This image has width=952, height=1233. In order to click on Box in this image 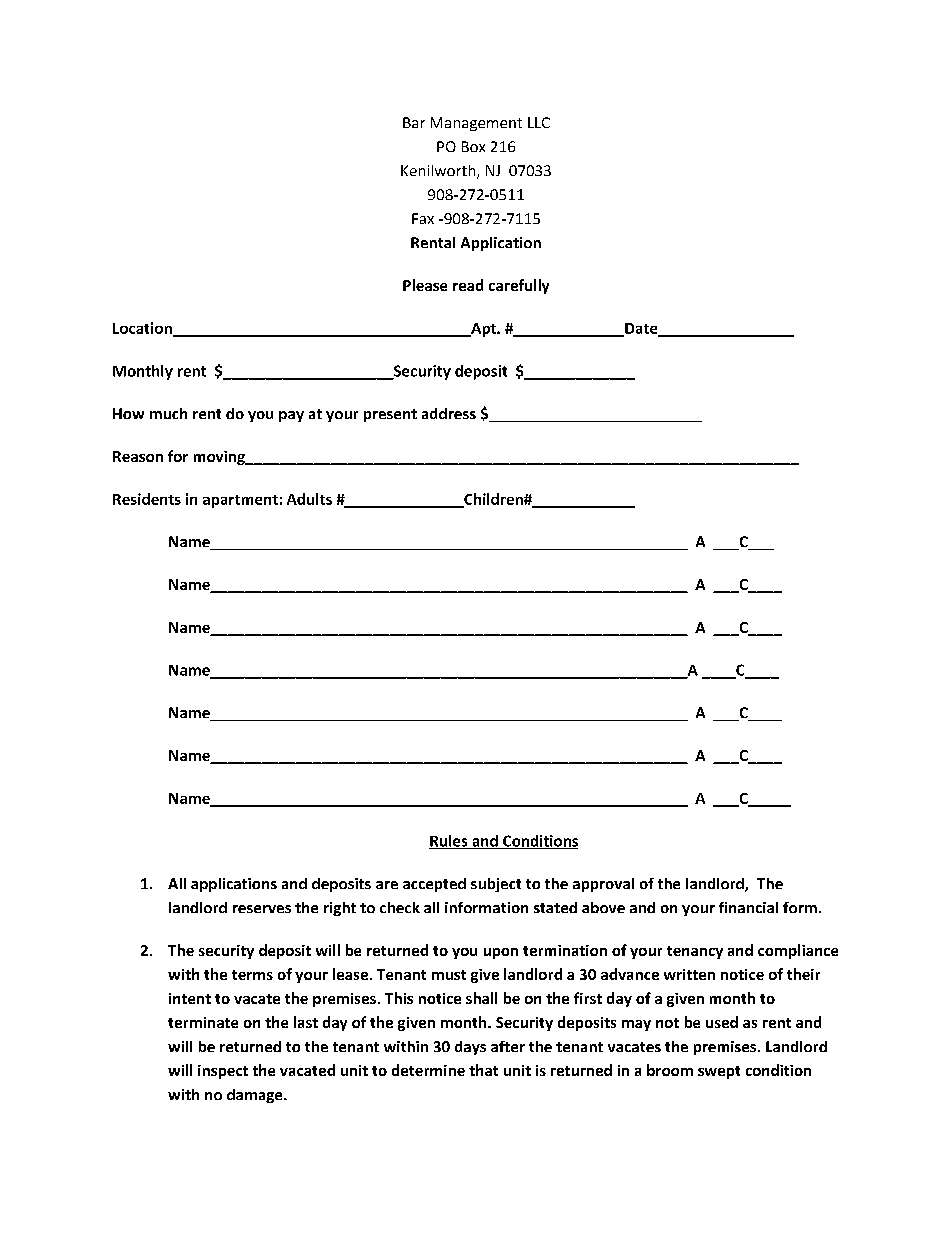, I will do `click(473, 146)`.
